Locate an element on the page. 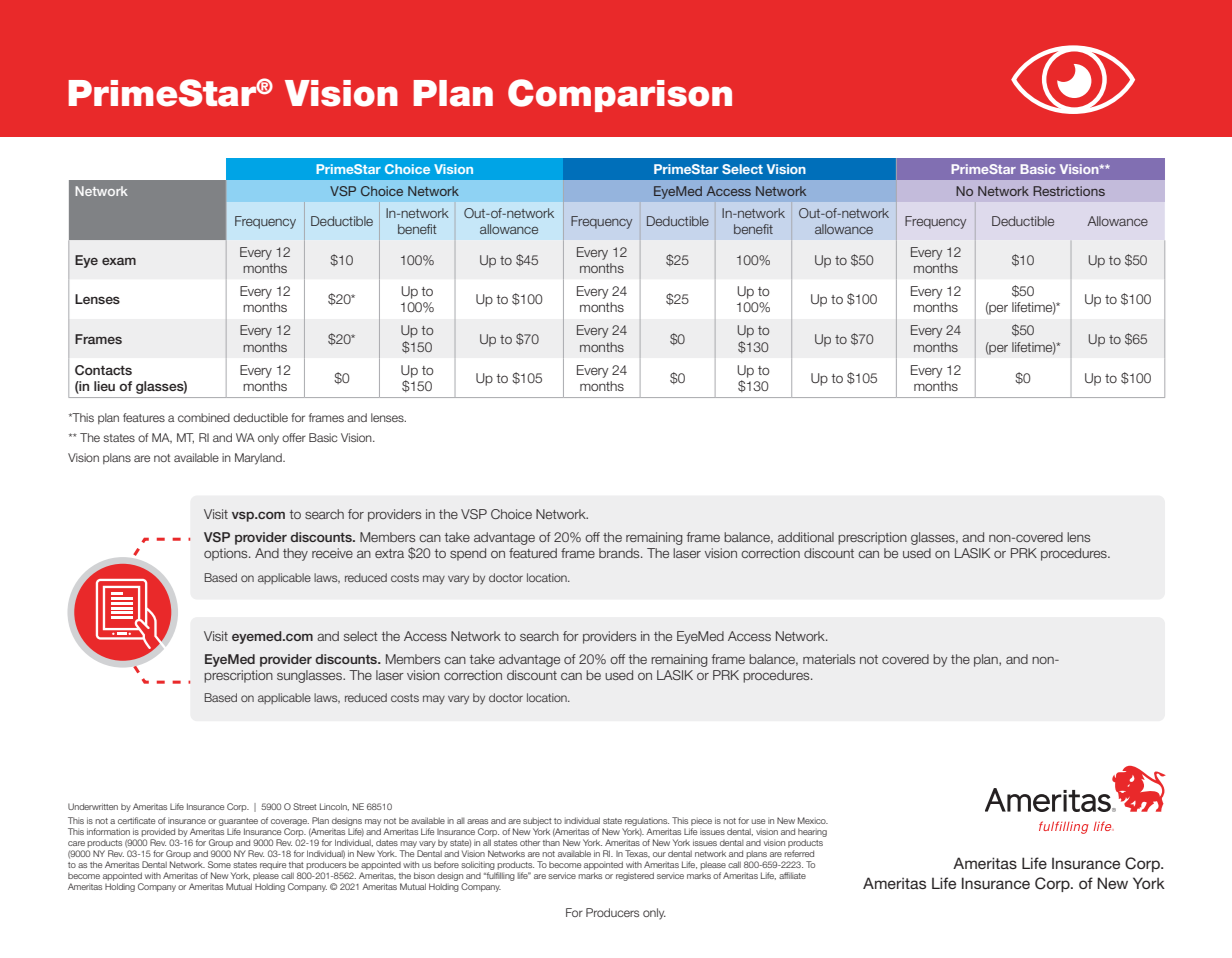  exam is located at coordinates (119, 261).
